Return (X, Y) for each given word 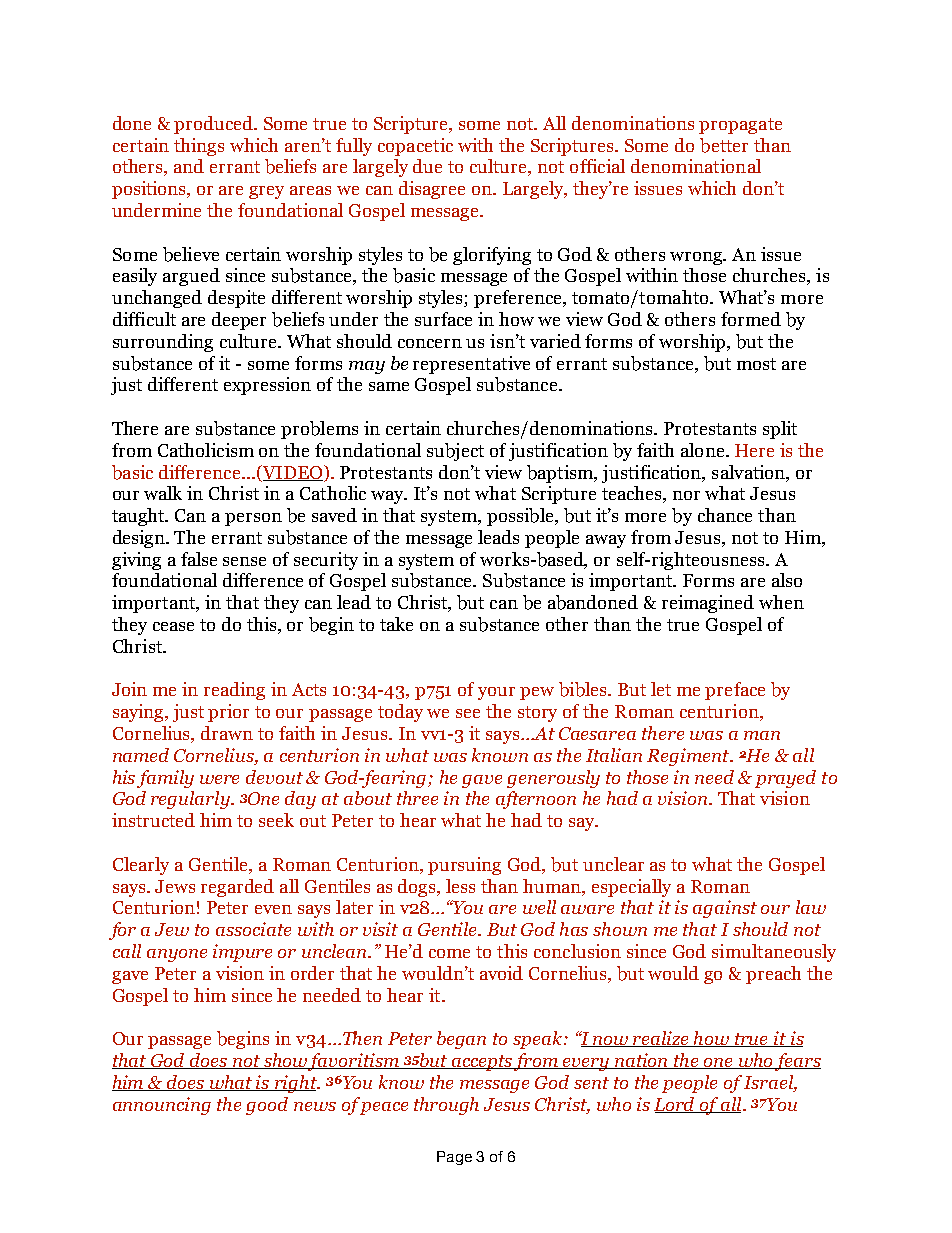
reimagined (708, 604)
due (427, 166)
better (724, 145)
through (446, 1106)
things (199, 147)
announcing (162, 1106)
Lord (676, 1105)
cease (173, 626)
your (496, 693)
